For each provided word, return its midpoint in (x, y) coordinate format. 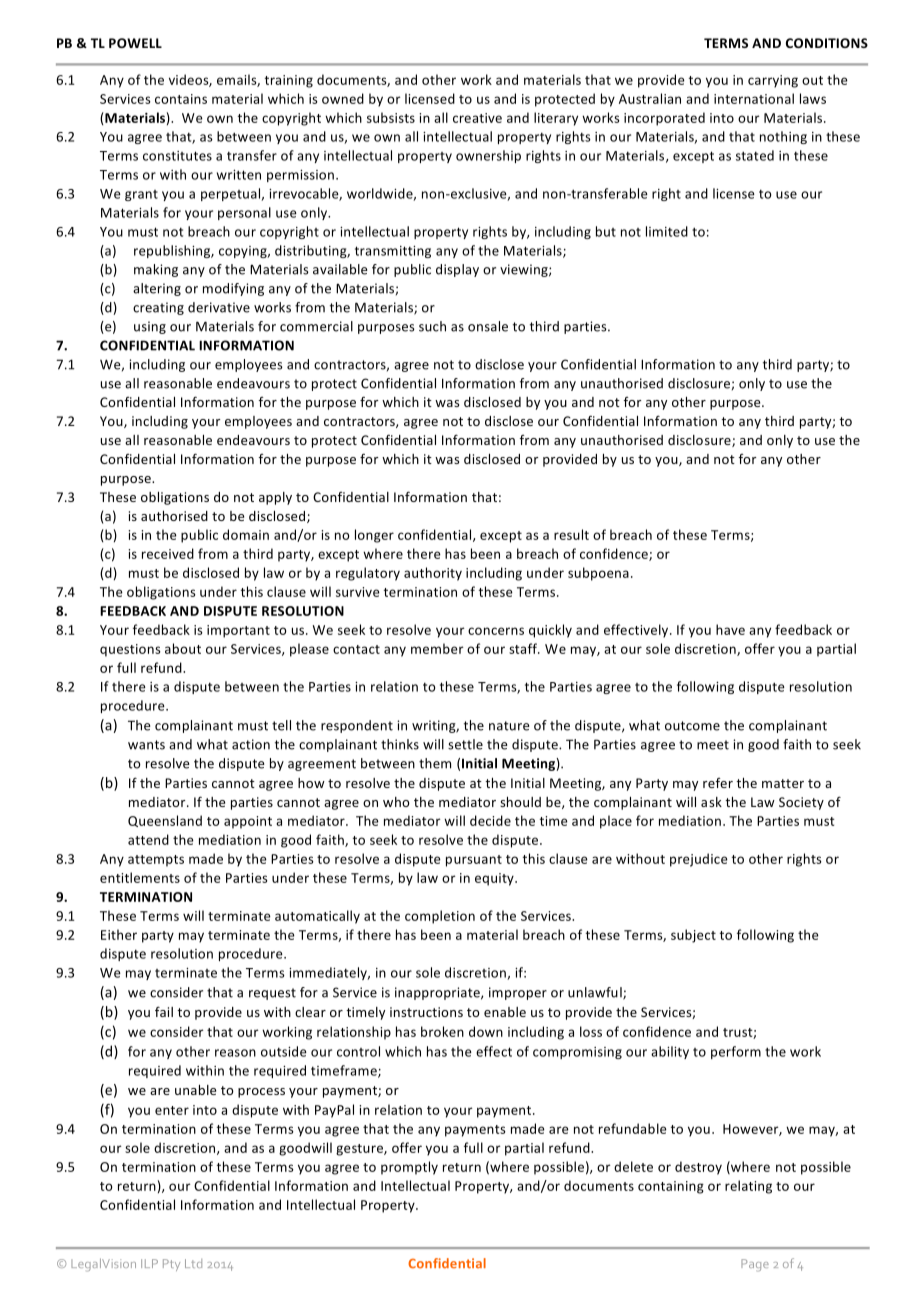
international (754, 98)
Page (755, 1265)
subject (693, 936)
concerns (496, 631)
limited (667, 231)
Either (119, 934)
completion (440, 917)
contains (181, 99)
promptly (409, 1168)
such (432, 326)
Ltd (193, 1263)
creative (477, 118)
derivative (219, 307)
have (730, 629)
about (183, 648)
